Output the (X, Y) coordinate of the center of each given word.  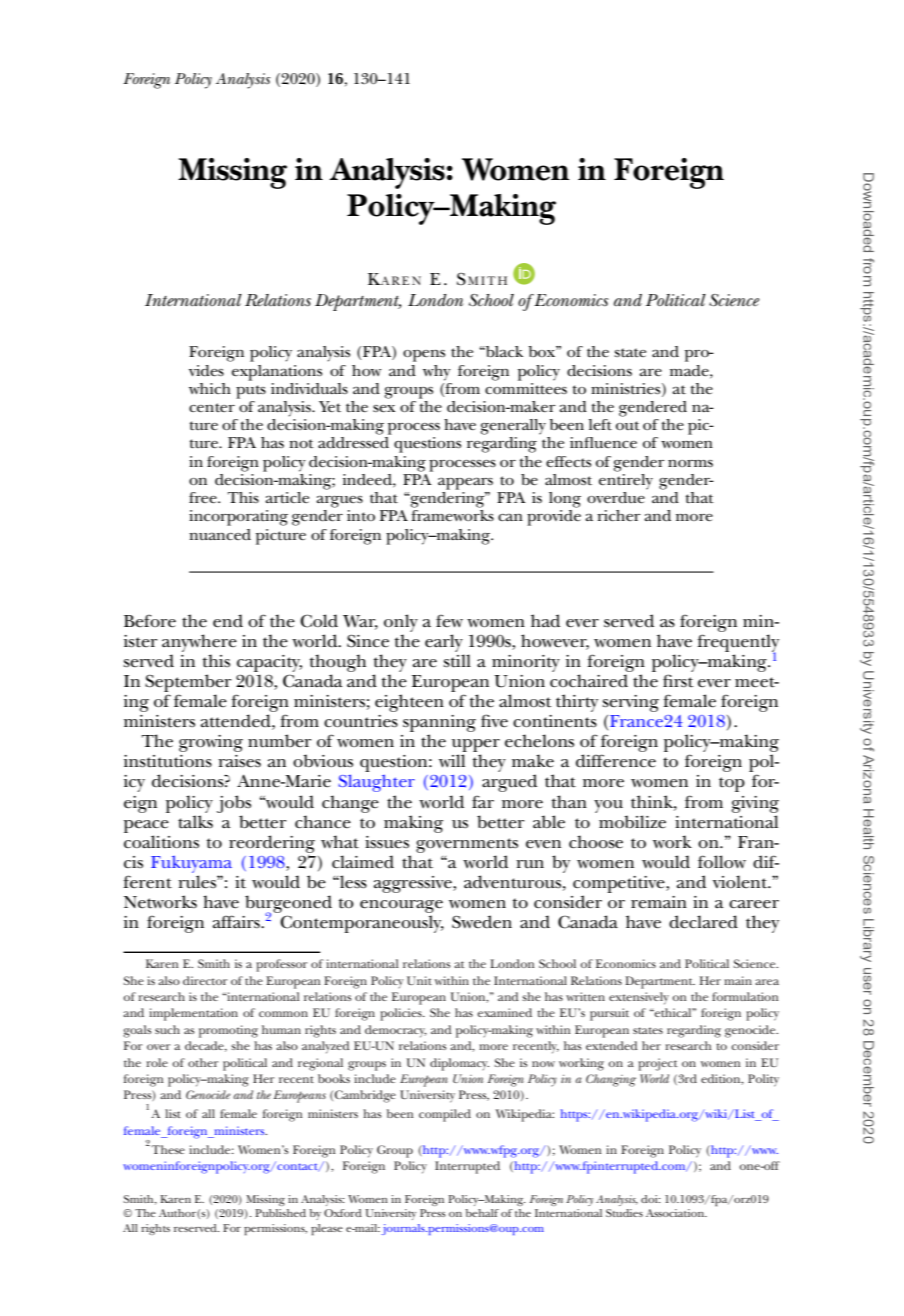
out (628, 425)
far (483, 801)
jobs (234, 804)
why (437, 373)
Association (676, 1213)
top (732, 784)
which (210, 388)
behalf (482, 1213)
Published (280, 1213)
